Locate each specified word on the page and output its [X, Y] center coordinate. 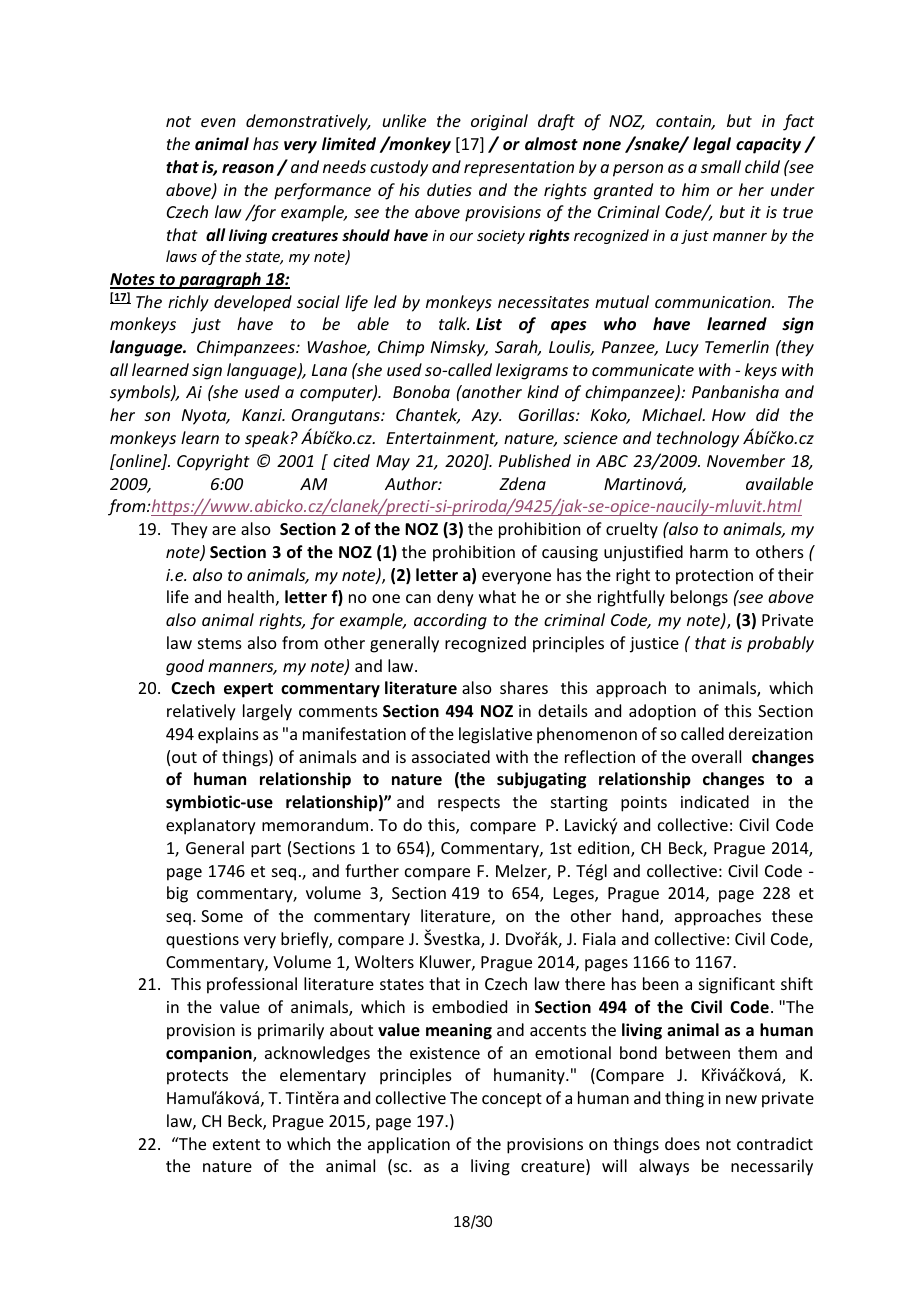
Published [535, 460]
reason [248, 169]
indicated [715, 801]
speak [267, 439]
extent [236, 1144]
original [499, 122]
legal [712, 145]
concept [512, 1100]
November [746, 460]
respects [469, 804]
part [266, 850]
